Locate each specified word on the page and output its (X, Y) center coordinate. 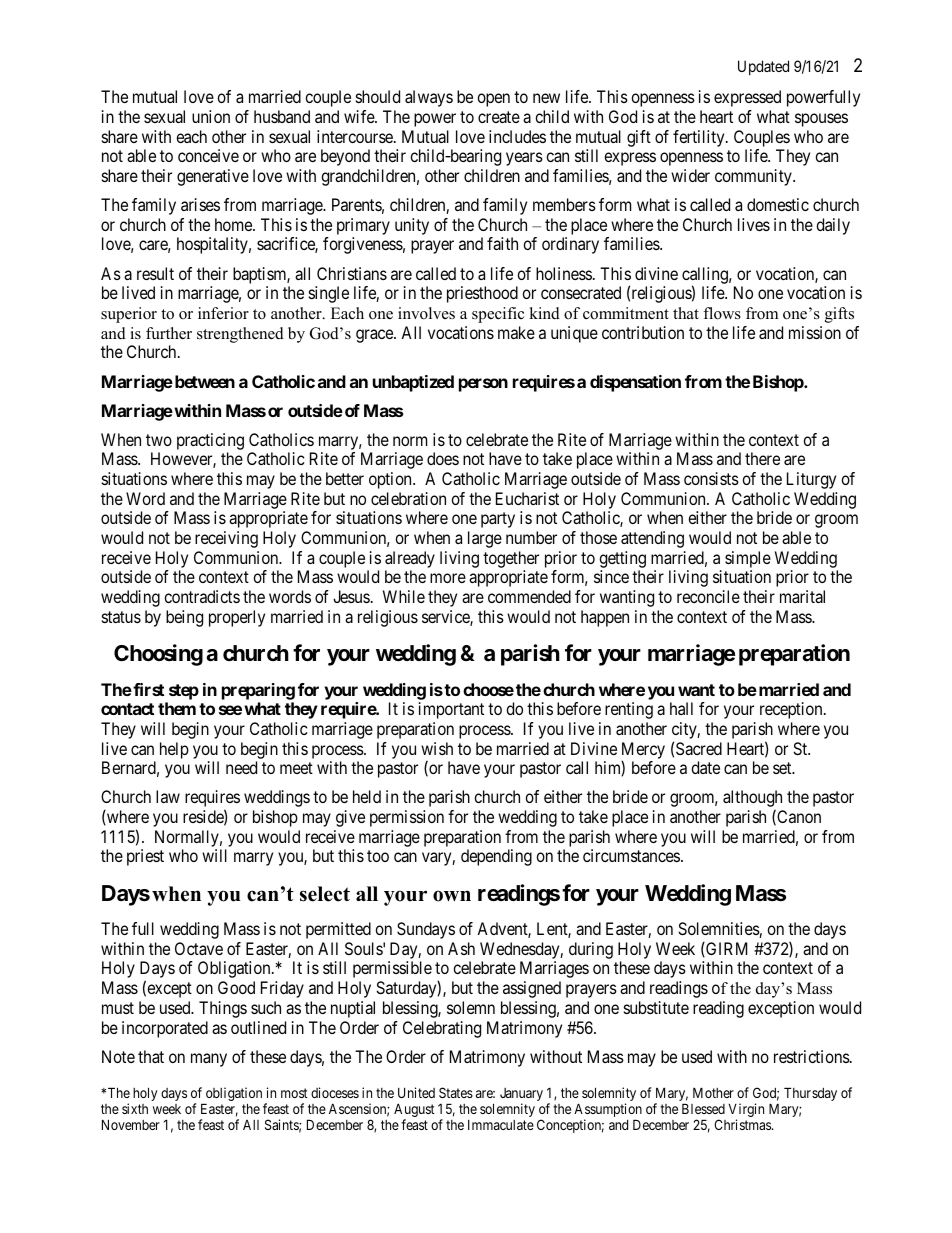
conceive (208, 155)
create (499, 117)
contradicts (202, 596)
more (448, 578)
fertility (700, 138)
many (209, 1060)
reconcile (708, 596)
